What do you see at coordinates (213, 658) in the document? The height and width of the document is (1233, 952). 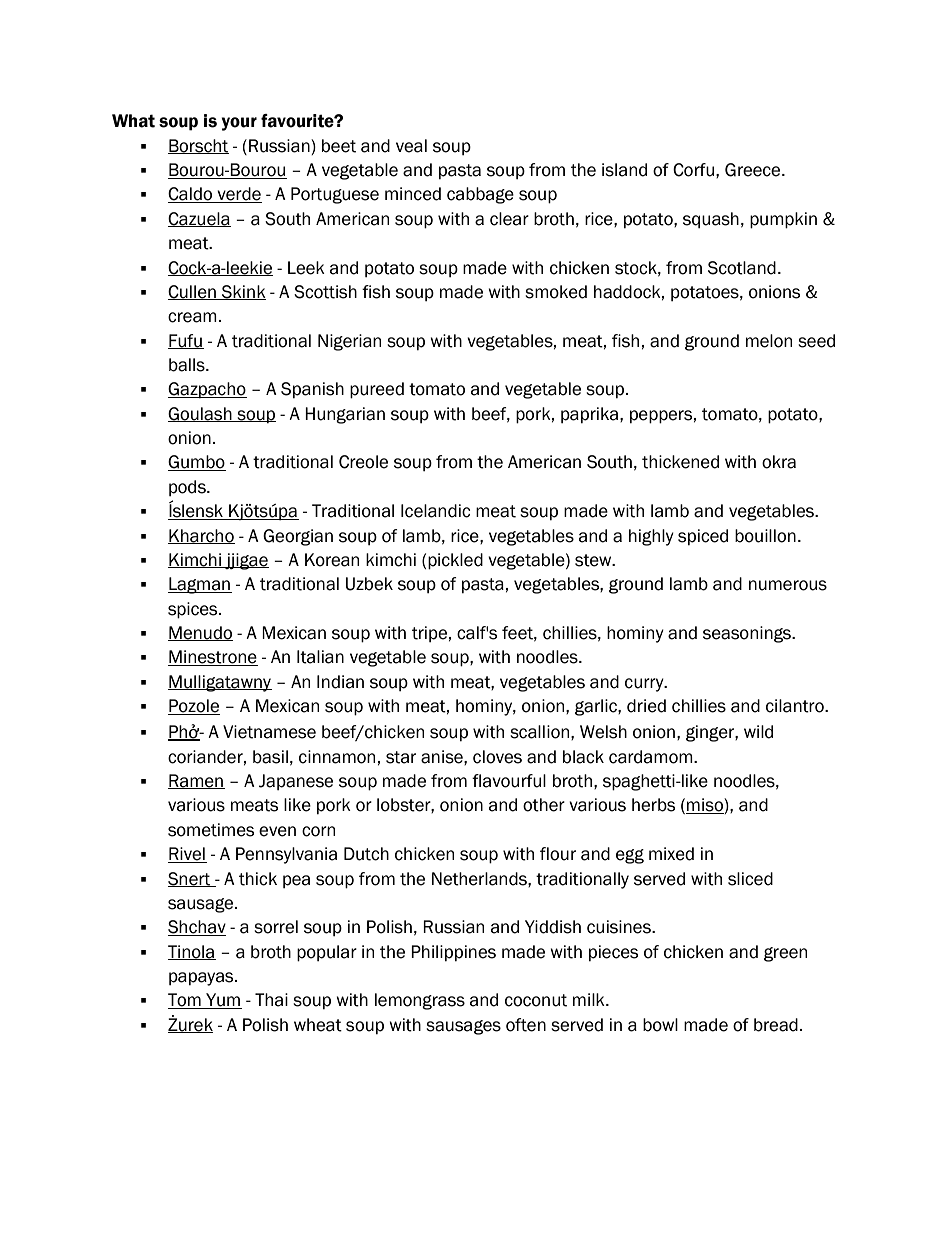 I see `Minestrone` at bounding box center [213, 658].
